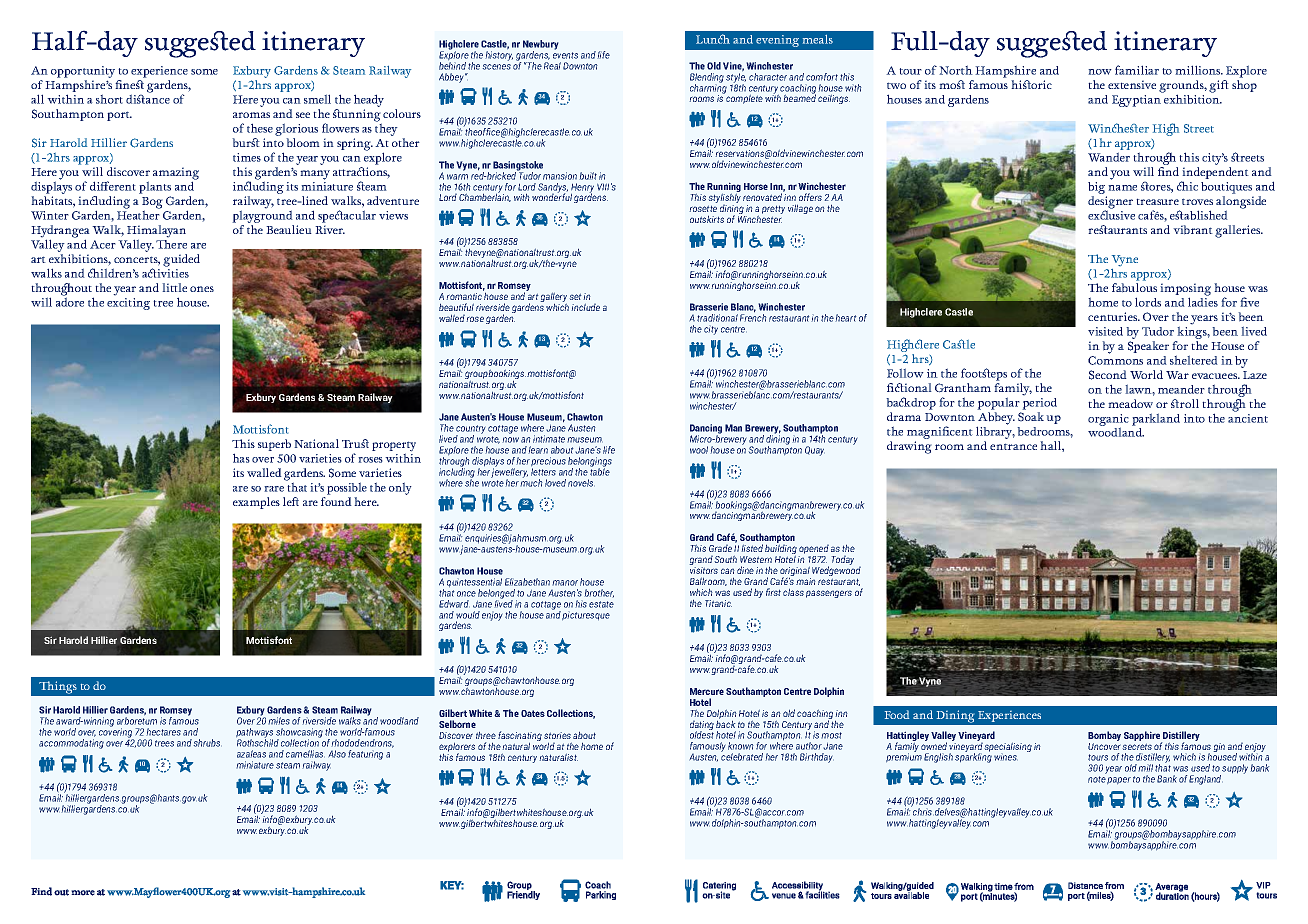 The width and height of the screenshot is (1308, 924). I want to click on examples, so click(256, 503).
